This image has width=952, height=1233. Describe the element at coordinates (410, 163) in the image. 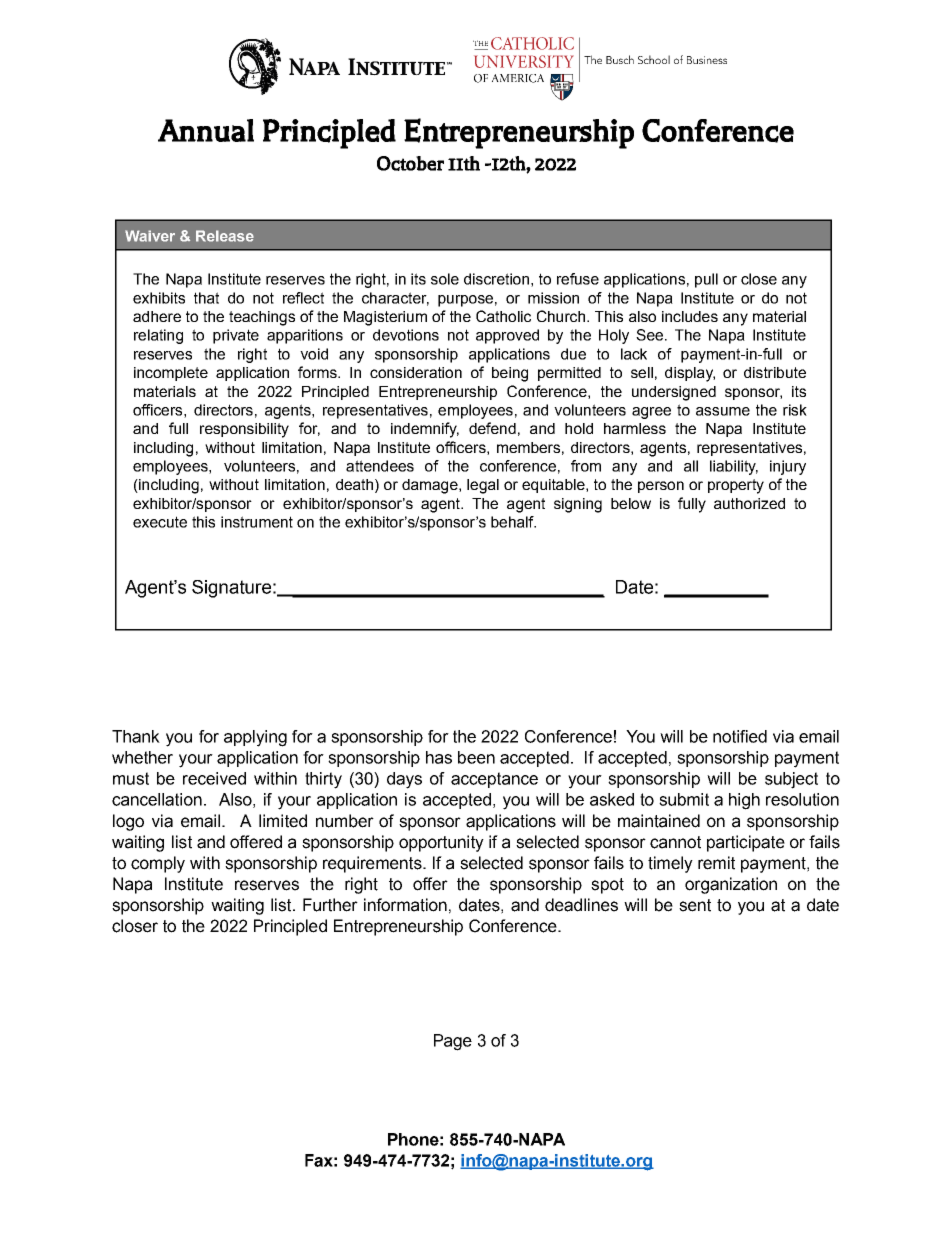

I see `October` at that location.
